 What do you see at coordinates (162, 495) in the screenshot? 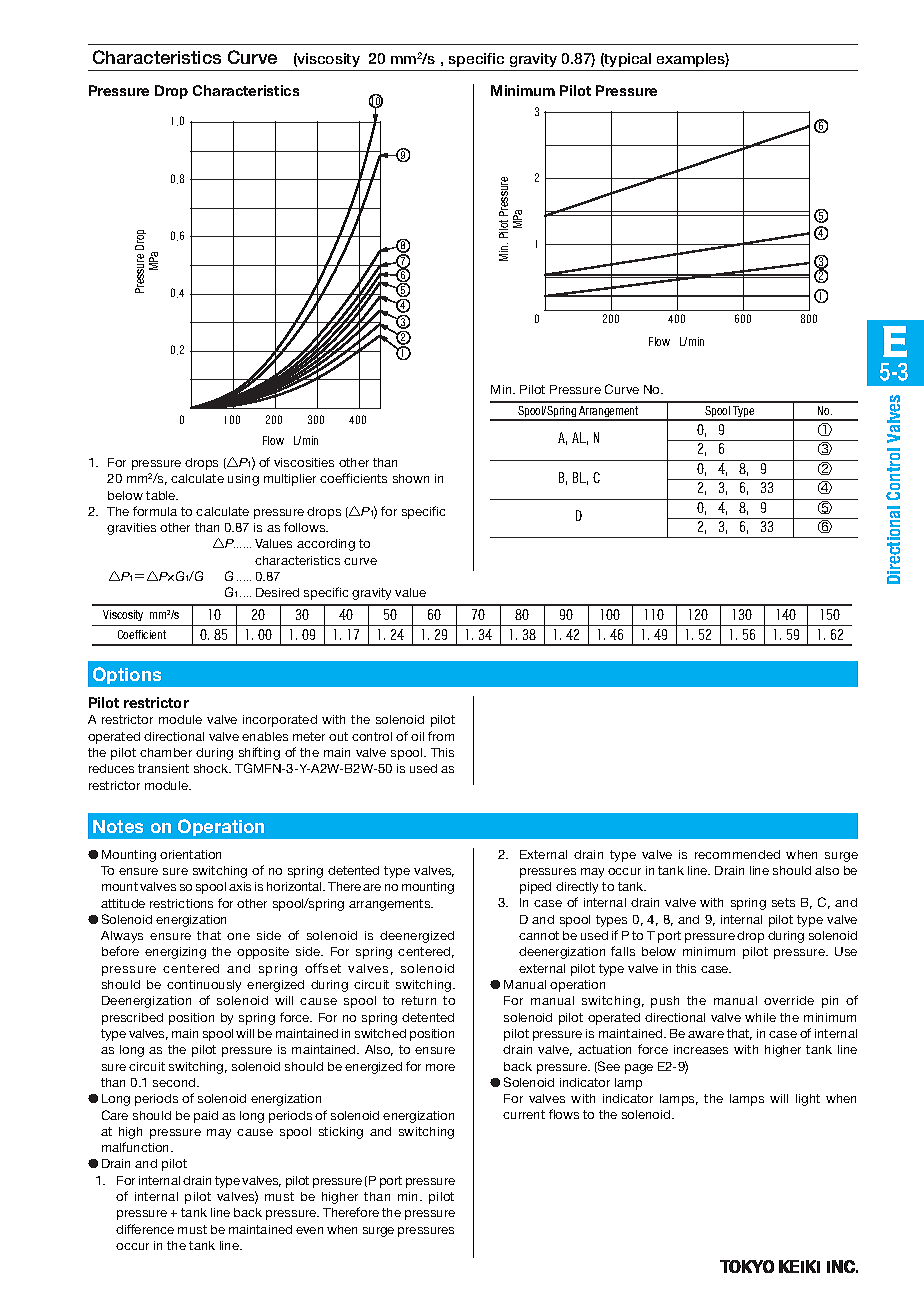
I see `table` at bounding box center [162, 495].
